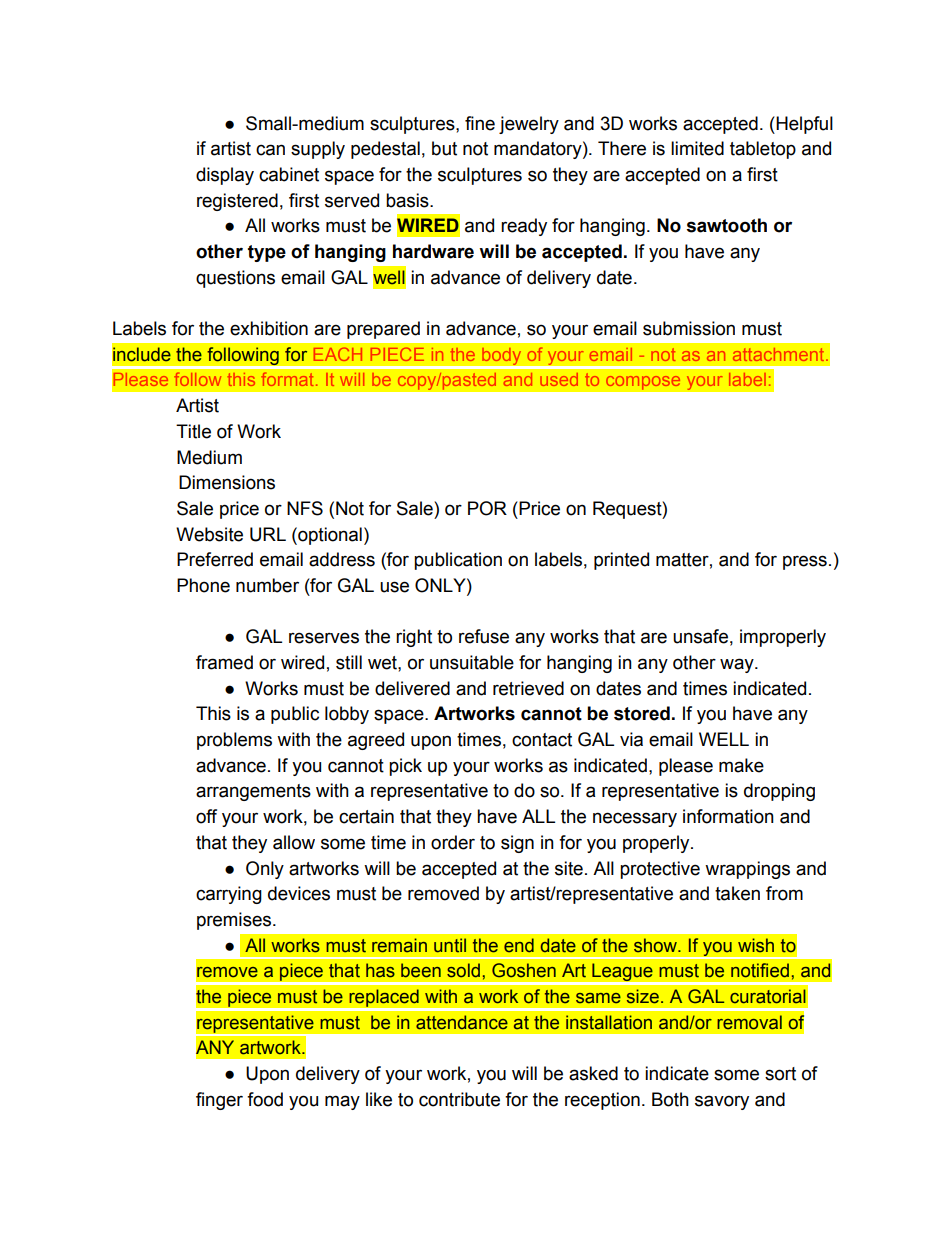 The width and height of the screenshot is (952, 1233). What do you see at coordinates (722, 1102) in the screenshot?
I see `savory` at bounding box center [722, 1102].
